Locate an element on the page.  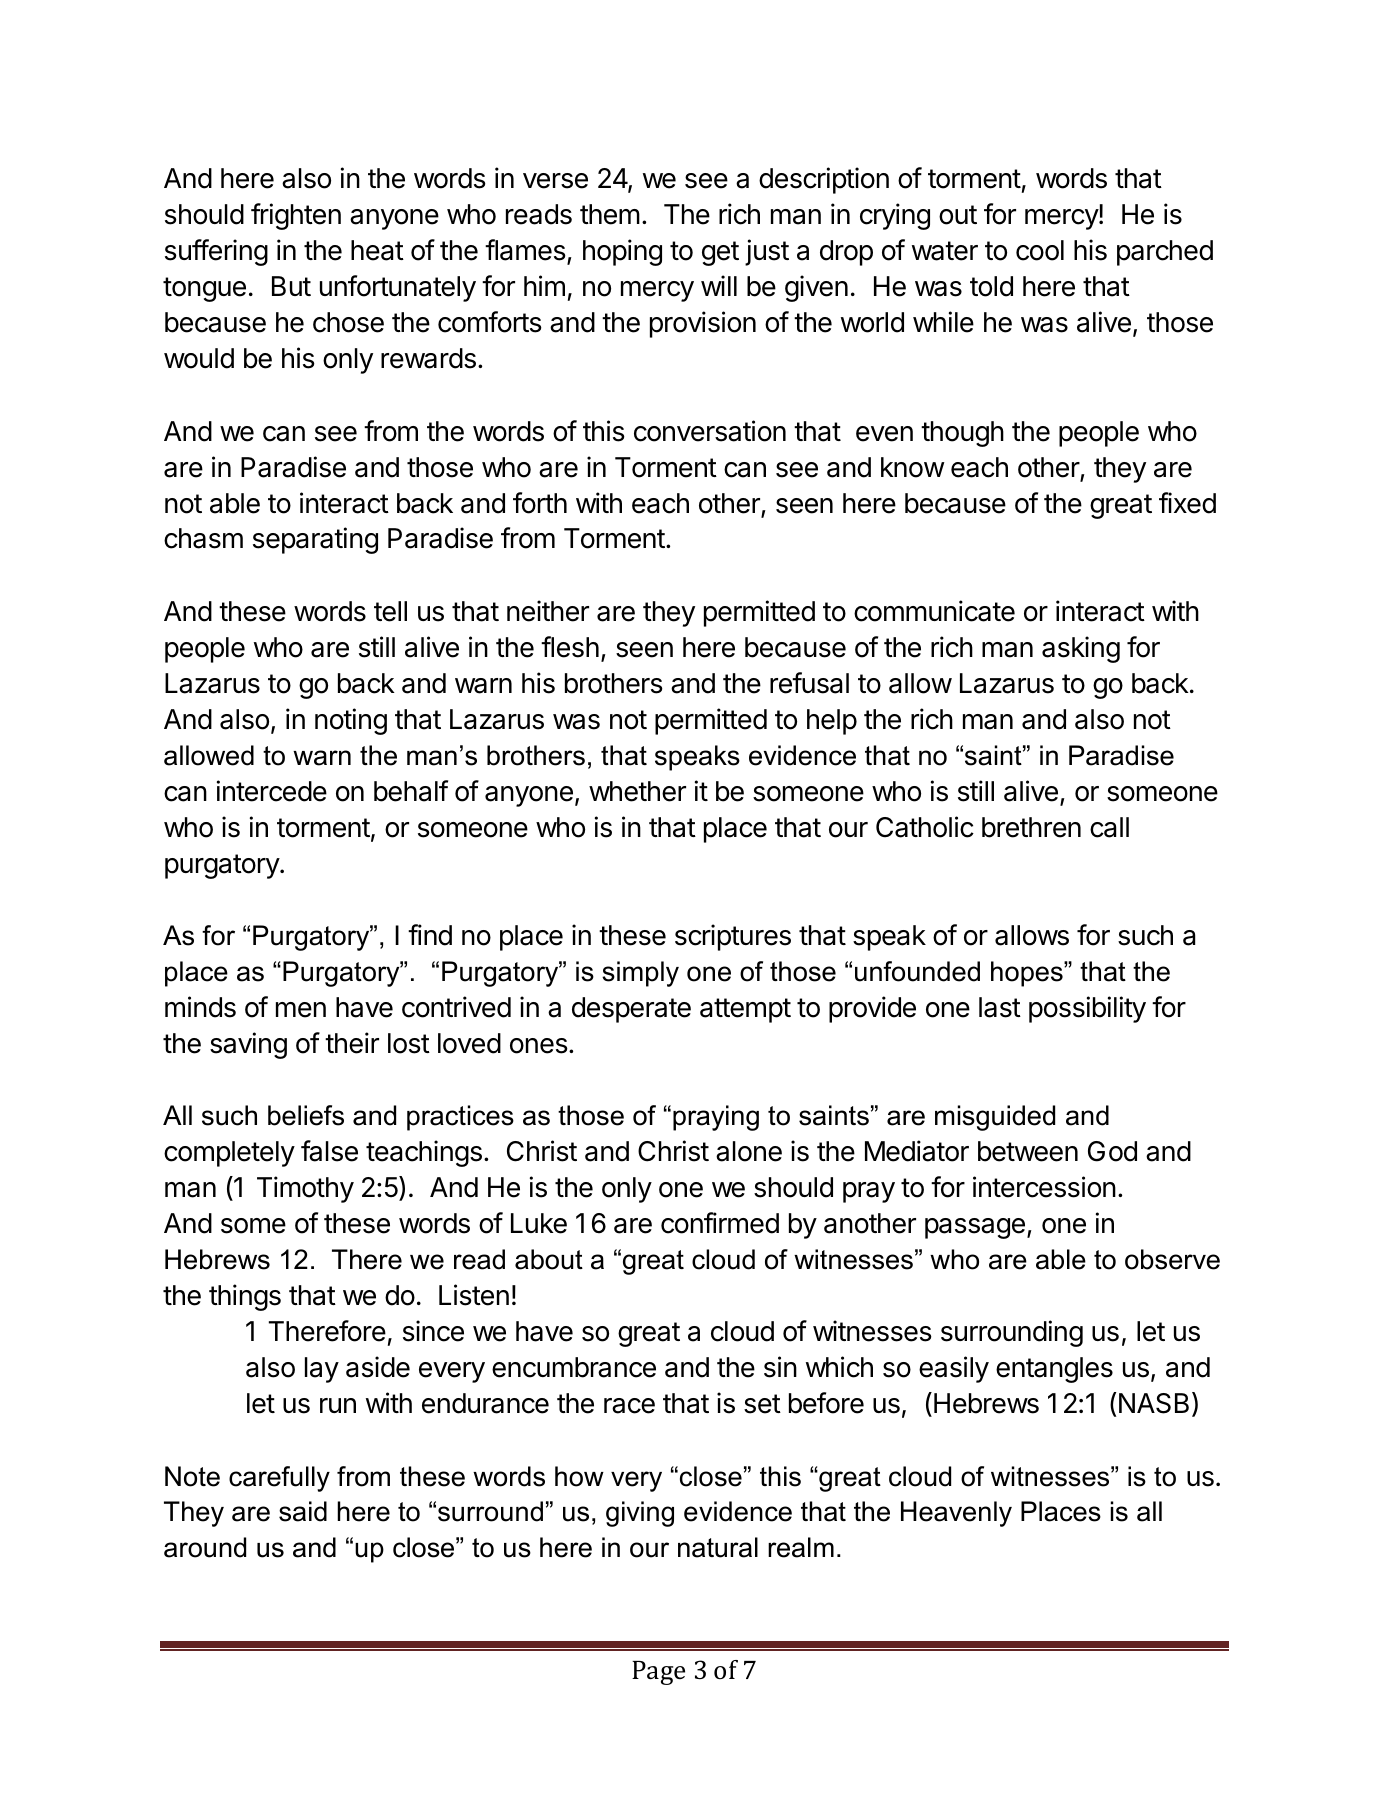
frighten is located at coordinates (296, 216).
